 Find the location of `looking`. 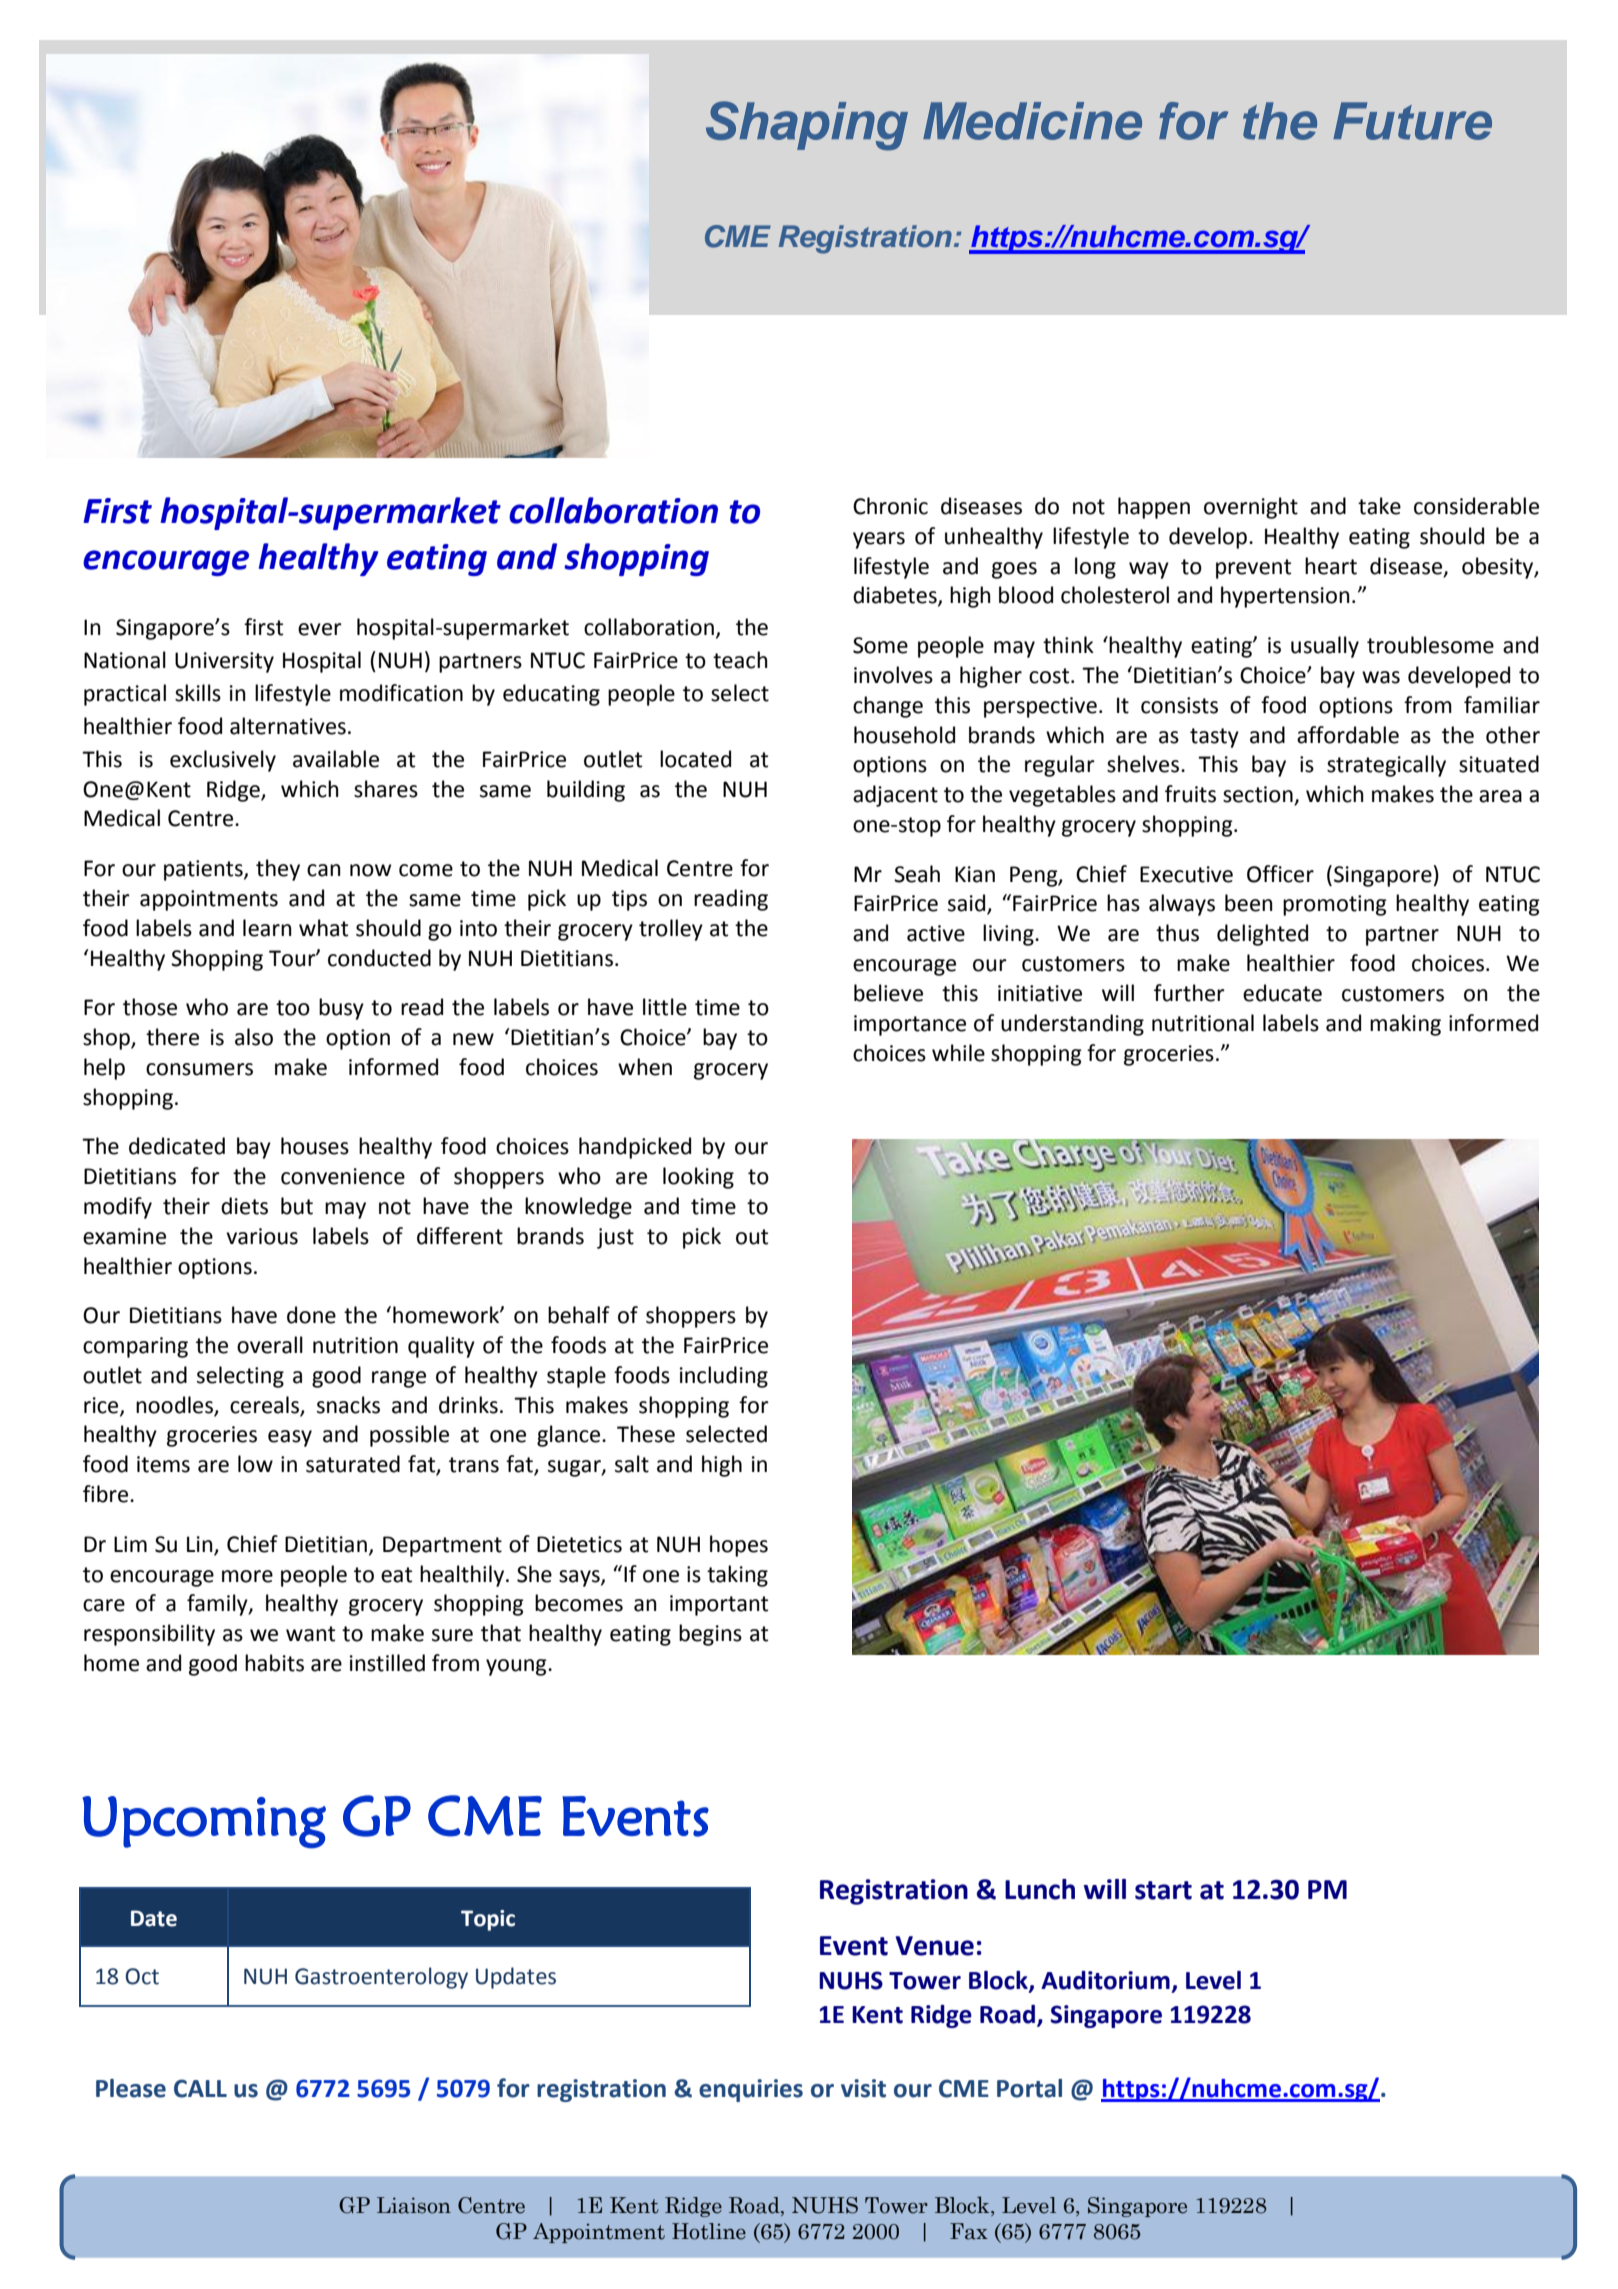

looking is located at coordinates (698, 1178).
